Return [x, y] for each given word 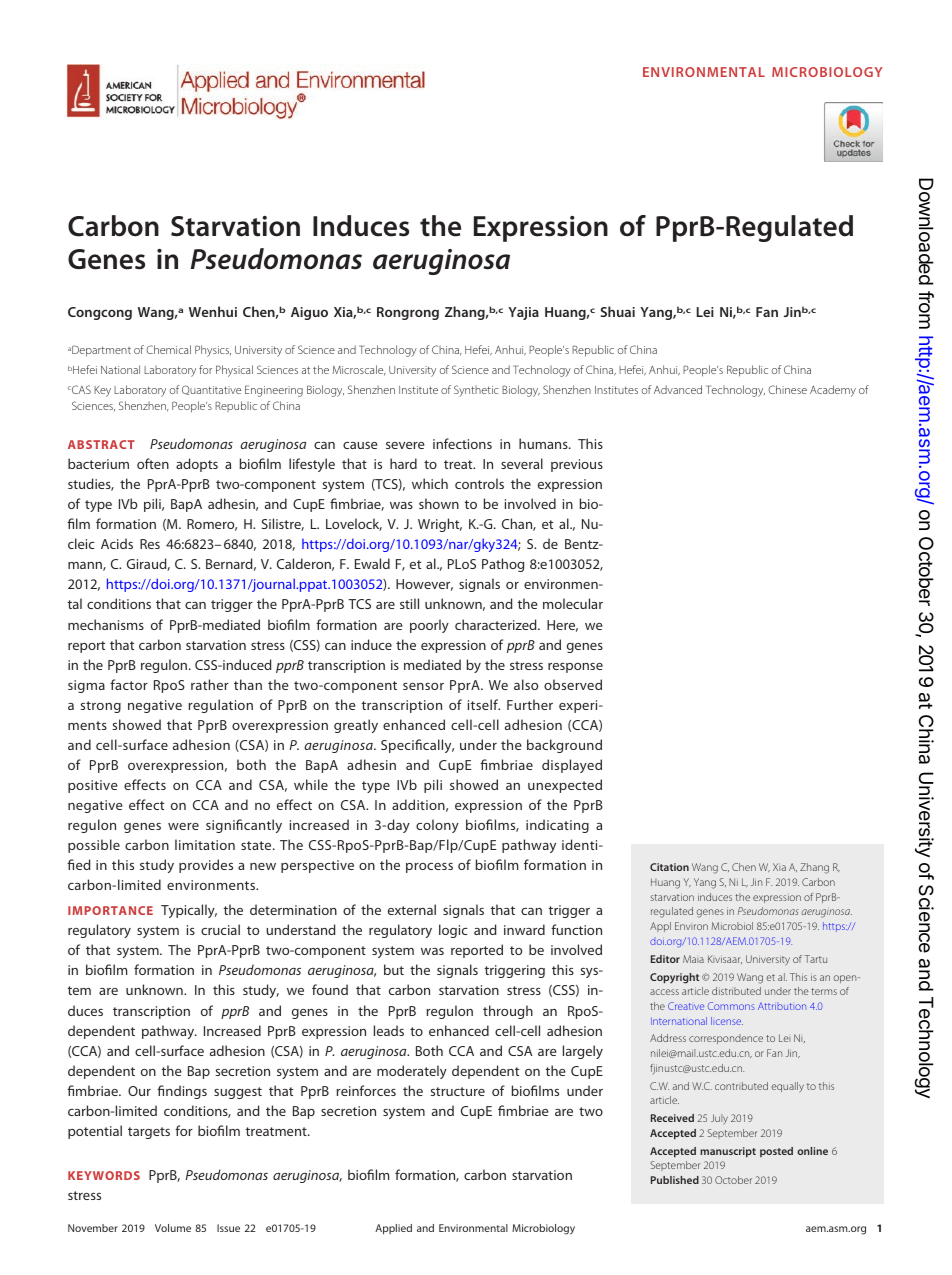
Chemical [168, 349]
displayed [572, 766]
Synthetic [476, 391]
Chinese [787, 389]
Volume [173, 1228]
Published [675, 1180]
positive [93, 786]
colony [437, 826]
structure [457, 1091]
